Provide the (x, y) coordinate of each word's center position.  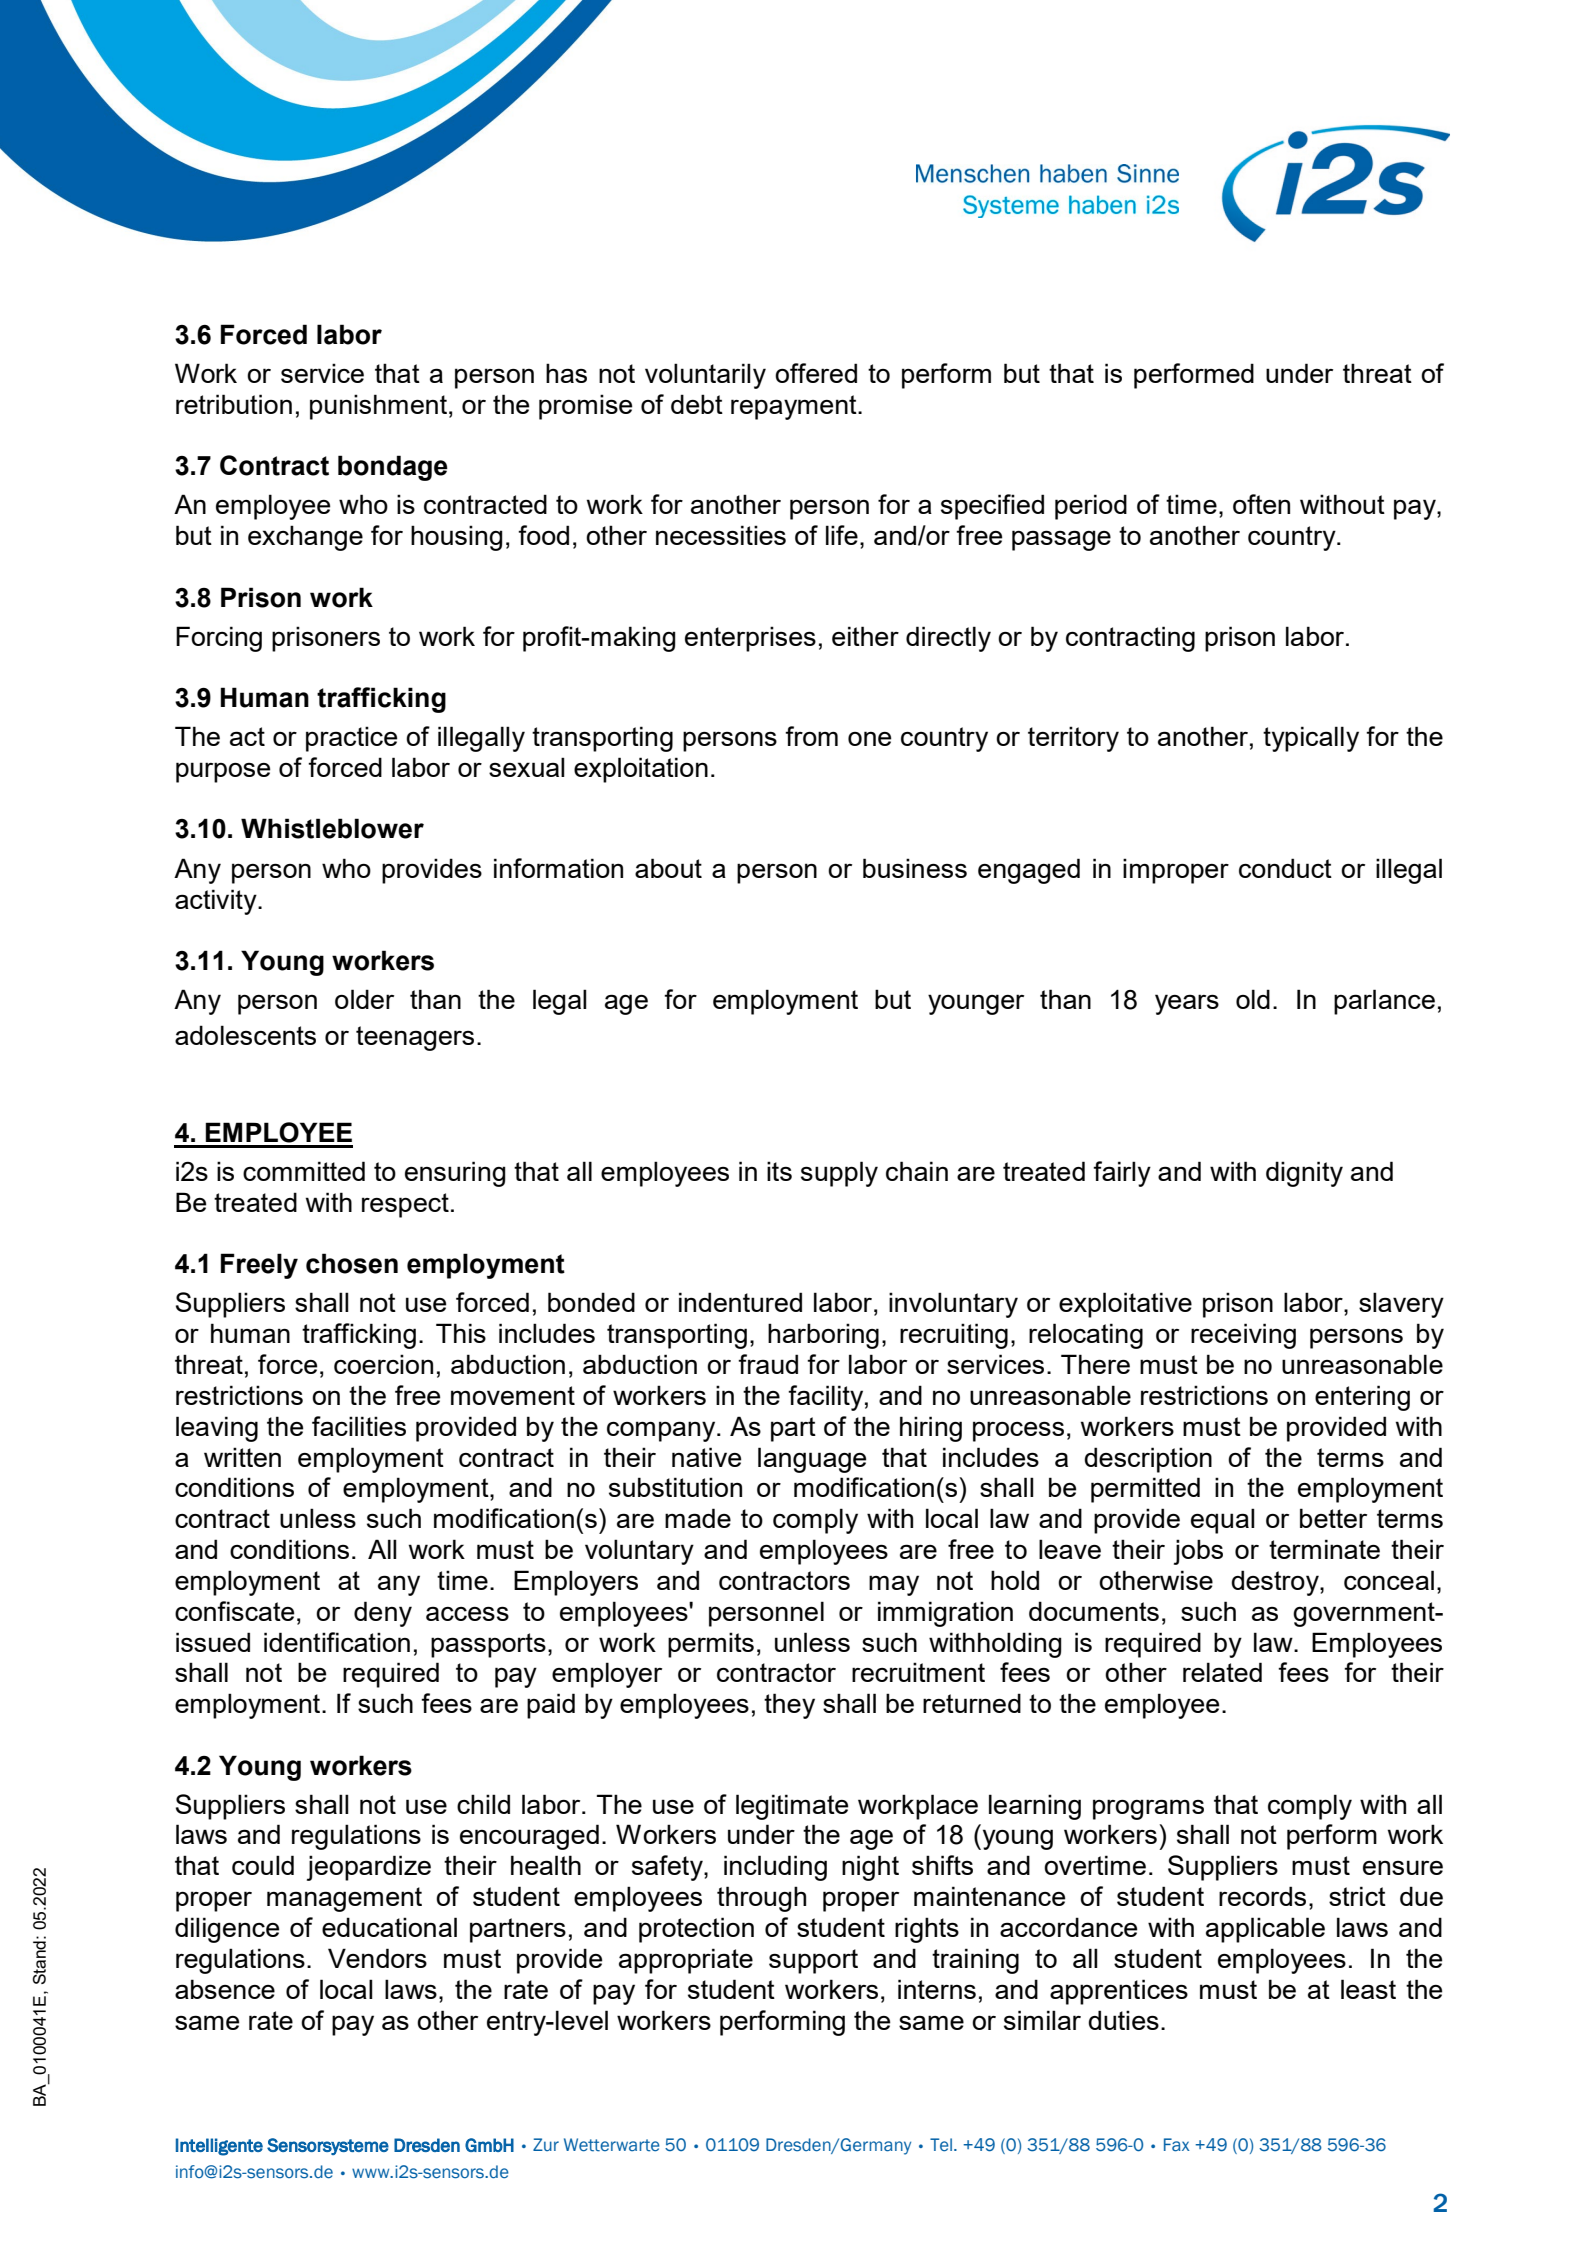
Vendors (377, 1958)
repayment (795, 407)
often (1261, 504)
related (1222, 1672)
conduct (1285, 868)
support (813, 1961)
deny (383, 1614)
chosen (352, 1263)
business (915, 868)
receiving (1243, 1336)
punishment (378, 407)
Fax (1177, 2145)
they (789, 1706)
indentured (740, 1302)
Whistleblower (332, 828)
